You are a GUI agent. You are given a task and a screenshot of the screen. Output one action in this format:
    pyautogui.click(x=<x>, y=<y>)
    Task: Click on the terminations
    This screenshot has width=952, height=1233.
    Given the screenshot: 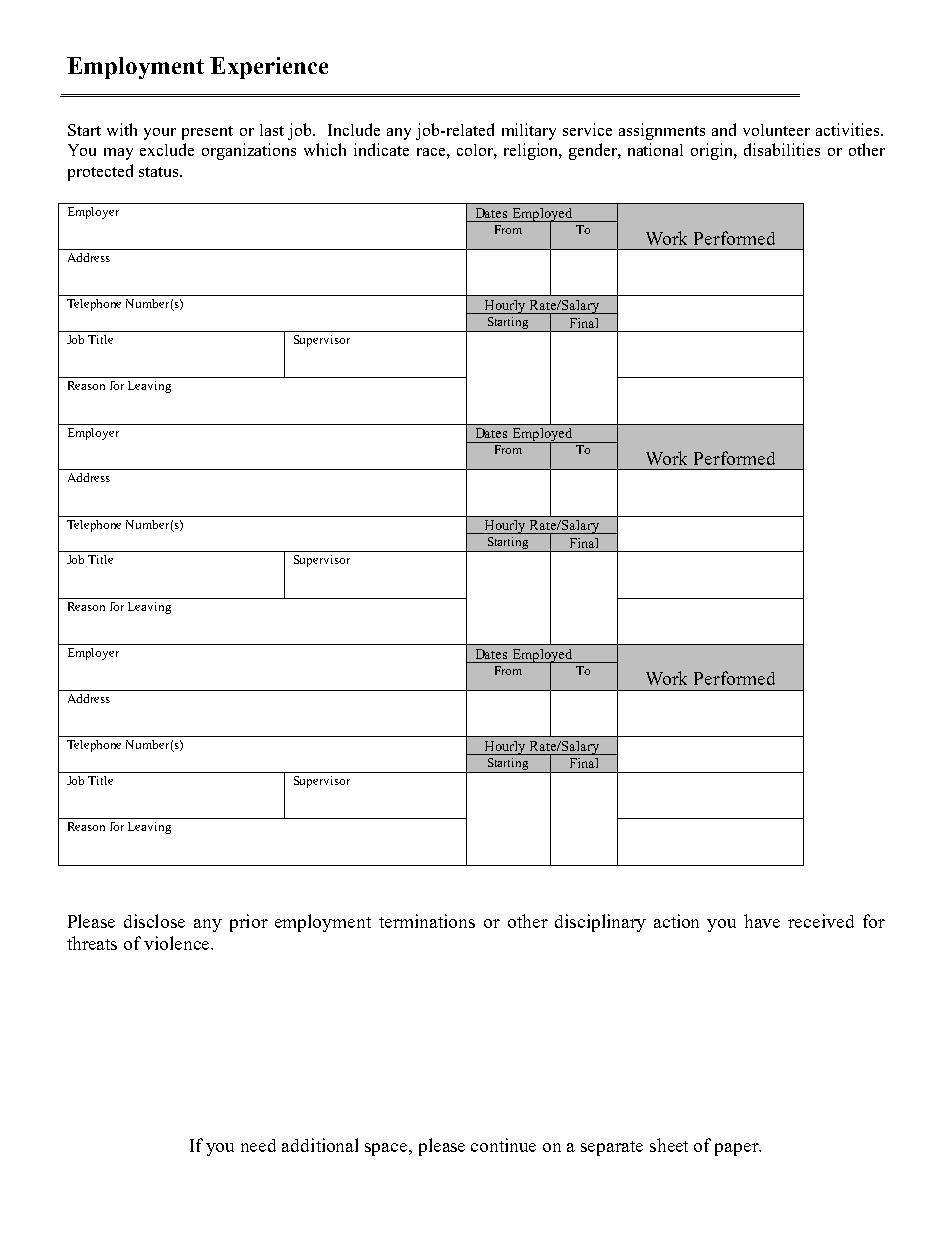 What is the action you would take?
    pyautogui.click(x=427, y=921)
